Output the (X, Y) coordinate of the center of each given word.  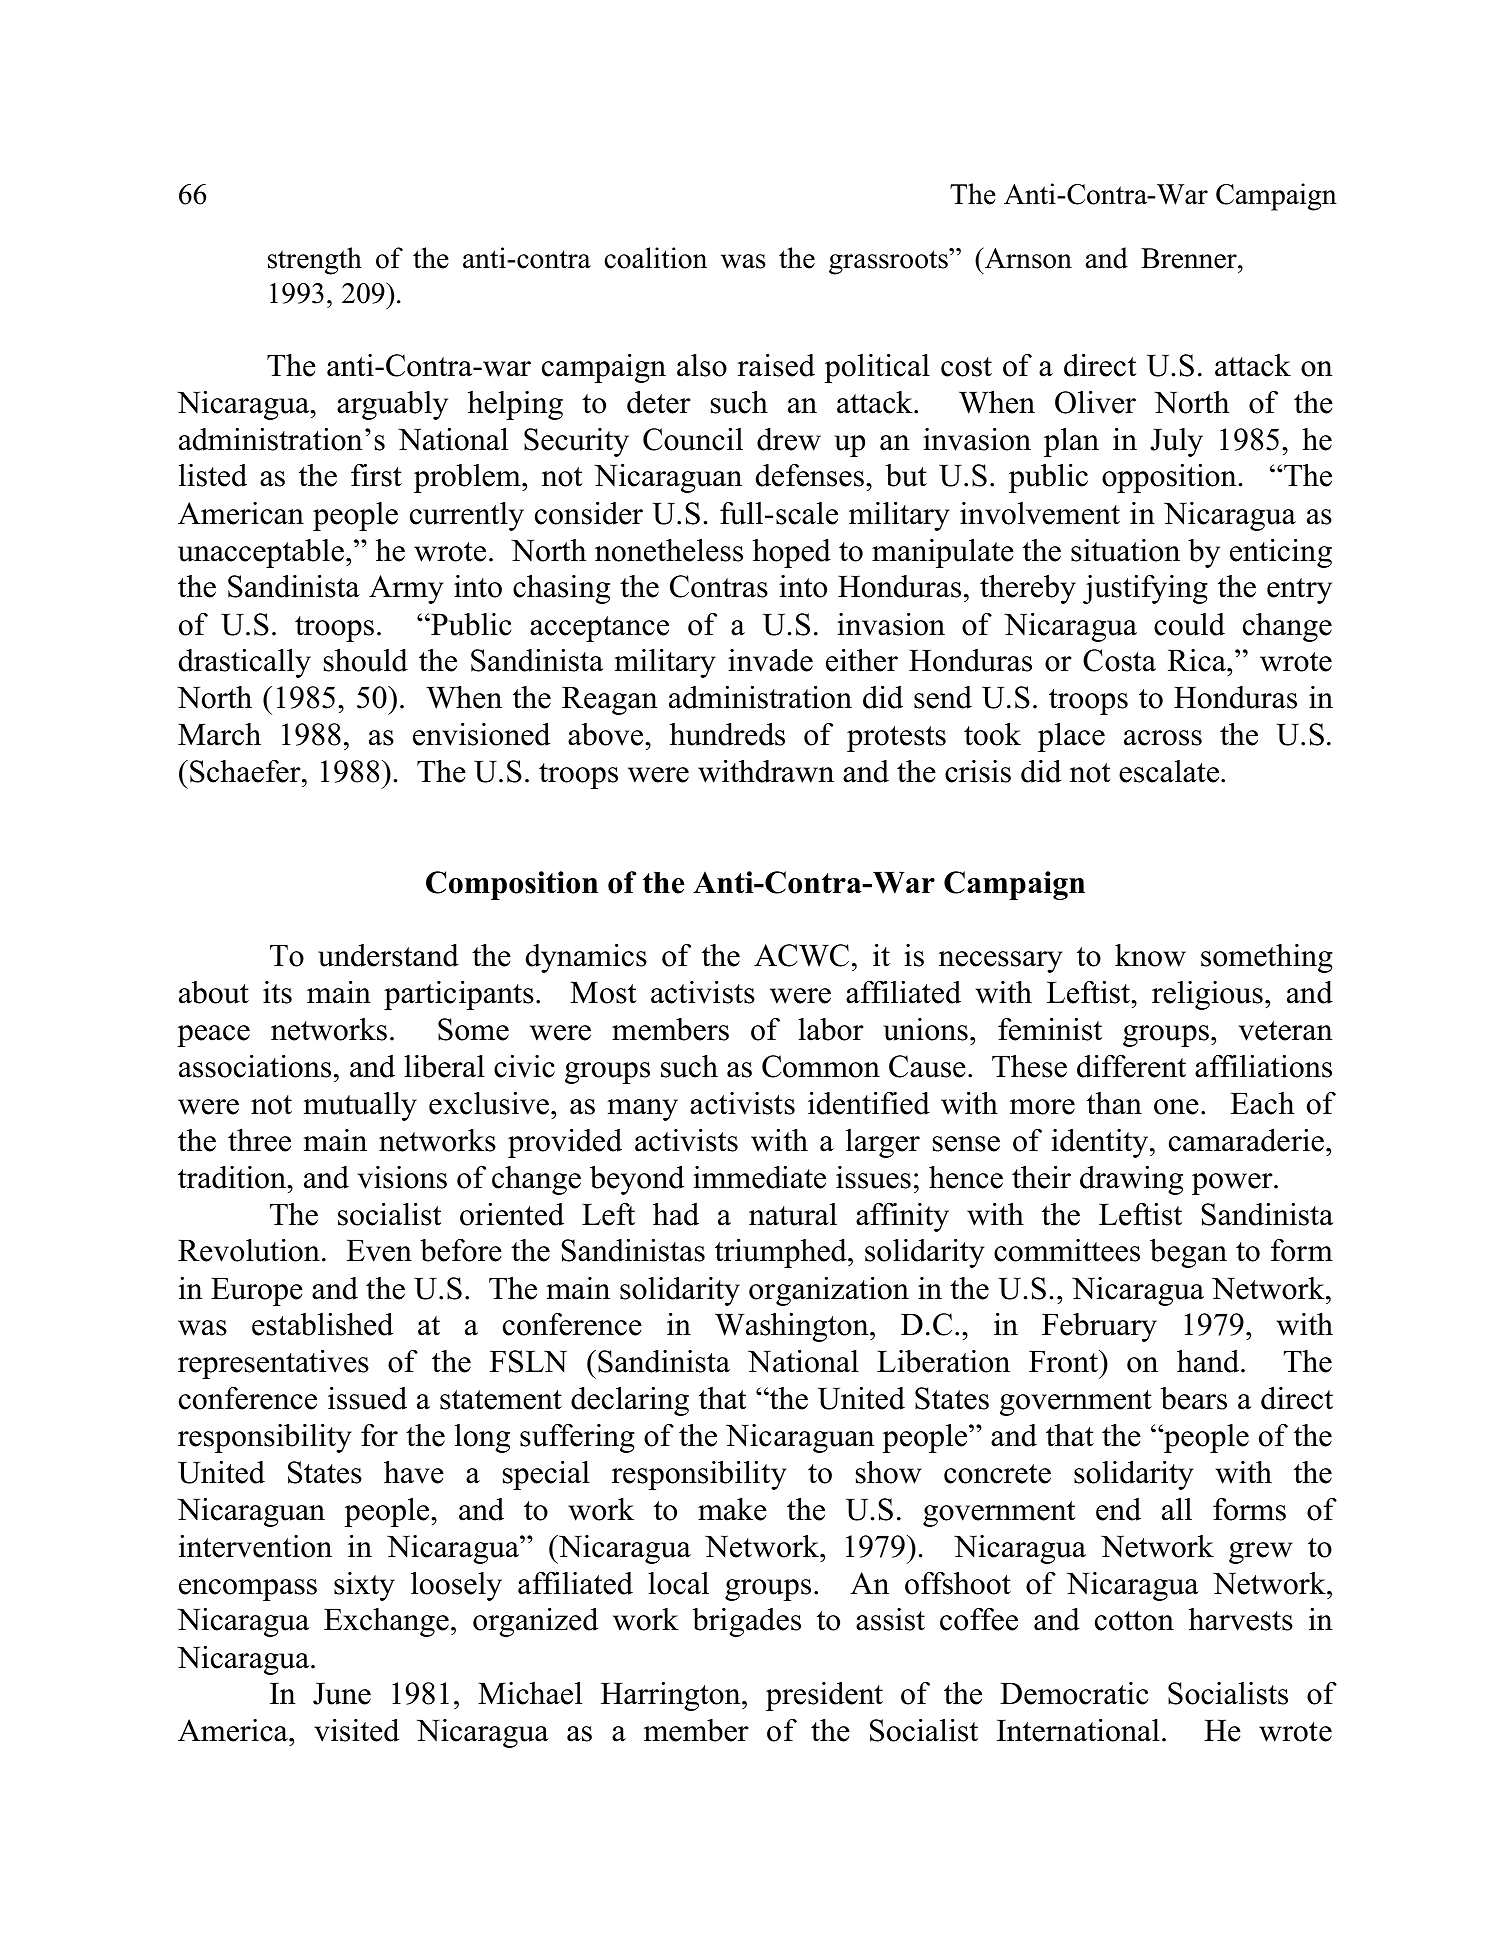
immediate (759, 1177)
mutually (360, 1106)
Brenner (1190, 258)
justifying (1145, 589)
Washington (793, 1327)
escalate (1170, 771)
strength (315, 261)
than (1114, 1103)
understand (388, 955)
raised (776, 365)
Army (406, 589)
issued (367, 1398)
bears (1194, 1398)
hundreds (727, 734)
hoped (792, 553)
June (342, 1694)
